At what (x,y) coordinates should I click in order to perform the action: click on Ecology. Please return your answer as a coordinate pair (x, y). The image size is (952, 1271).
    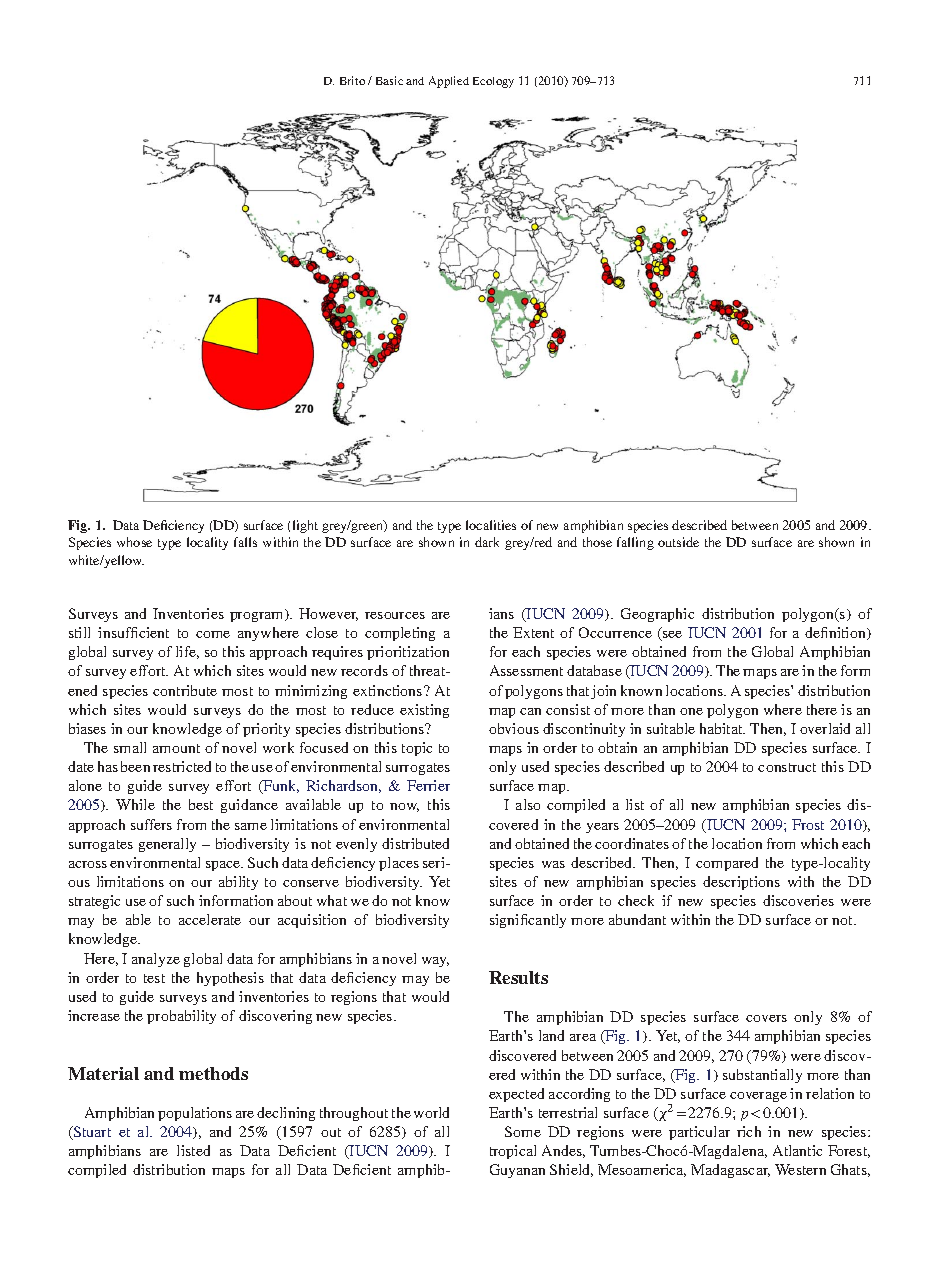
    Looking at the image, I should click on (493, 82).
